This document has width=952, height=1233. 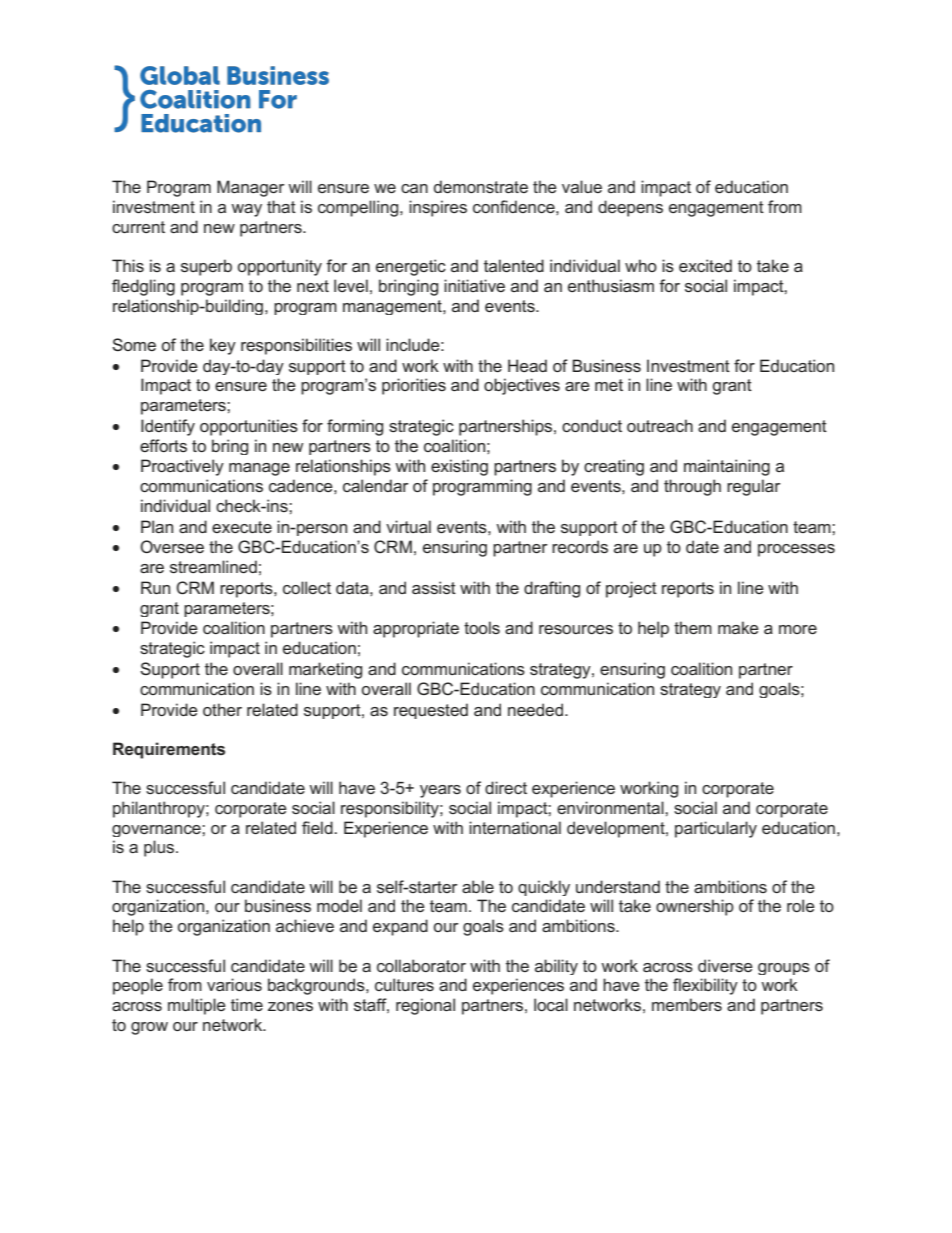 I want to click on Run, so click(x=155, y=587).
